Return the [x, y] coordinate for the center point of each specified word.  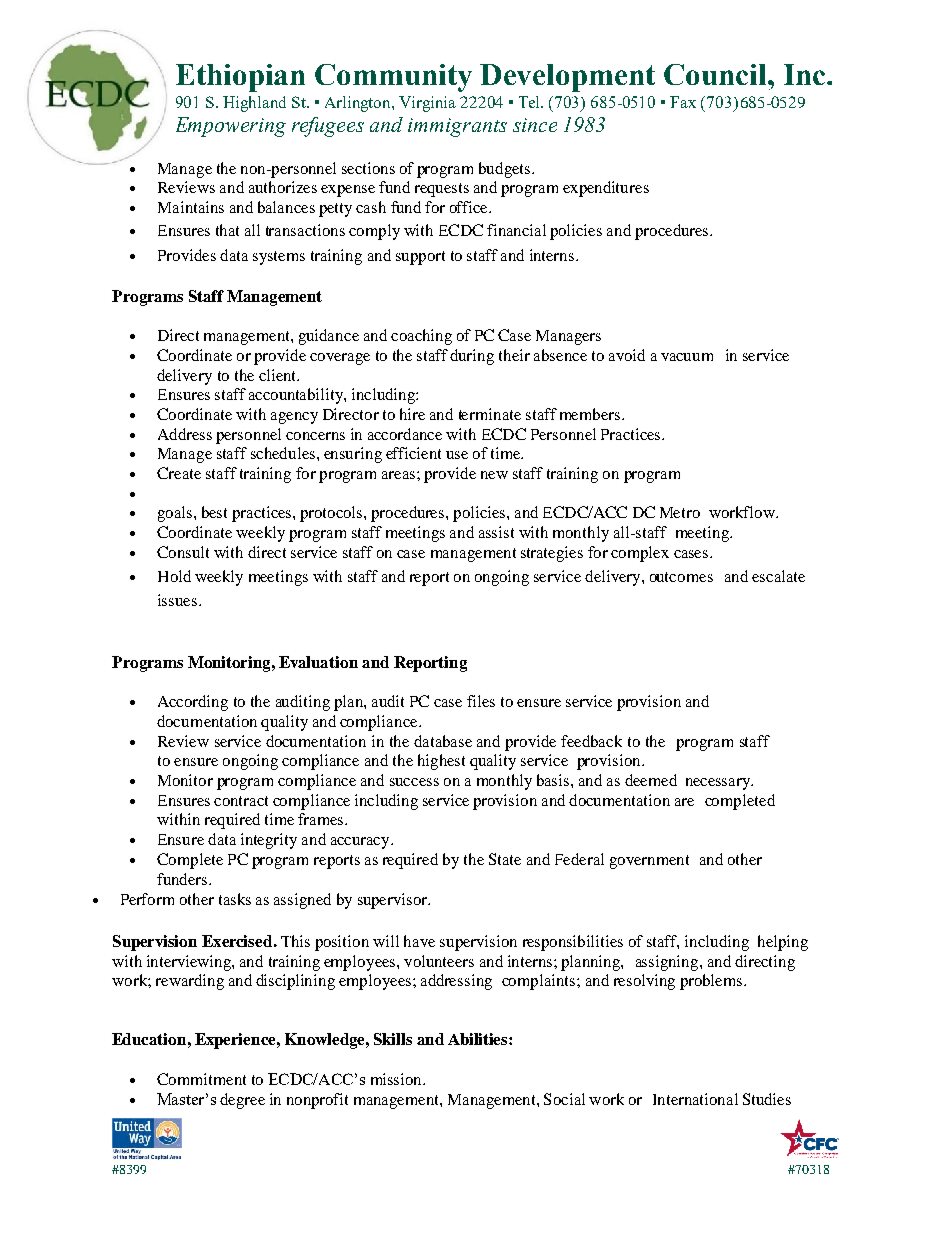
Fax [683, 102]
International [695, 1099]
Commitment [201, 1079]
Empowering [231, 127]
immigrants [457, 127]
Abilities [479, 1039]
